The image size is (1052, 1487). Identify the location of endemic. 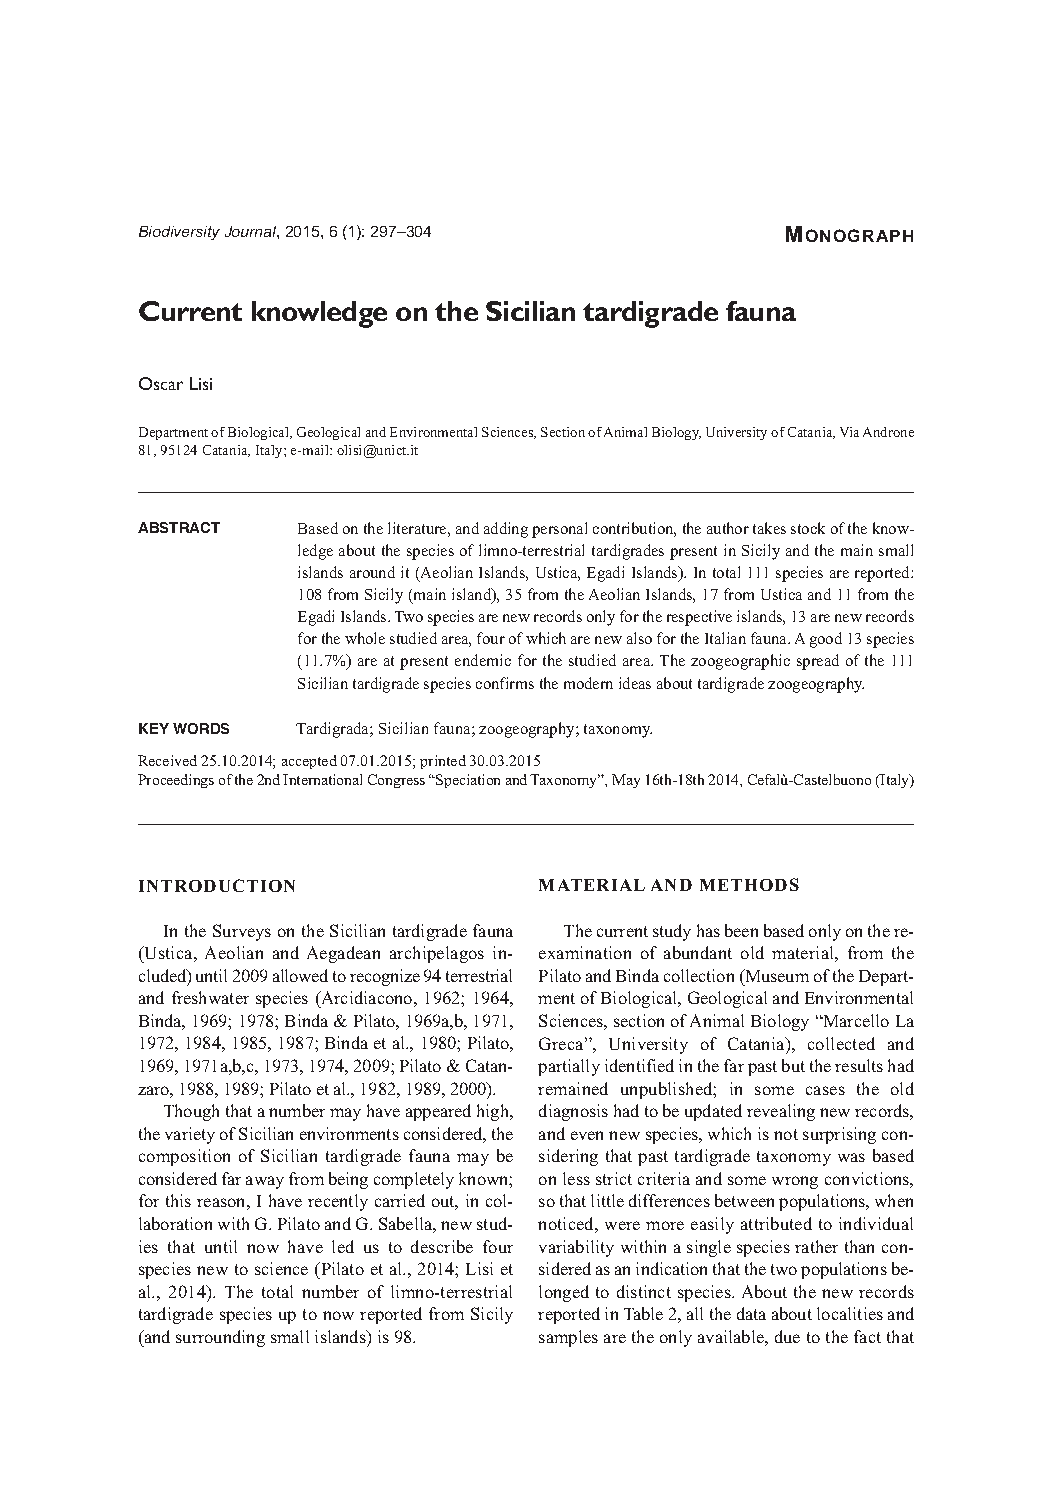
(483, 660).
